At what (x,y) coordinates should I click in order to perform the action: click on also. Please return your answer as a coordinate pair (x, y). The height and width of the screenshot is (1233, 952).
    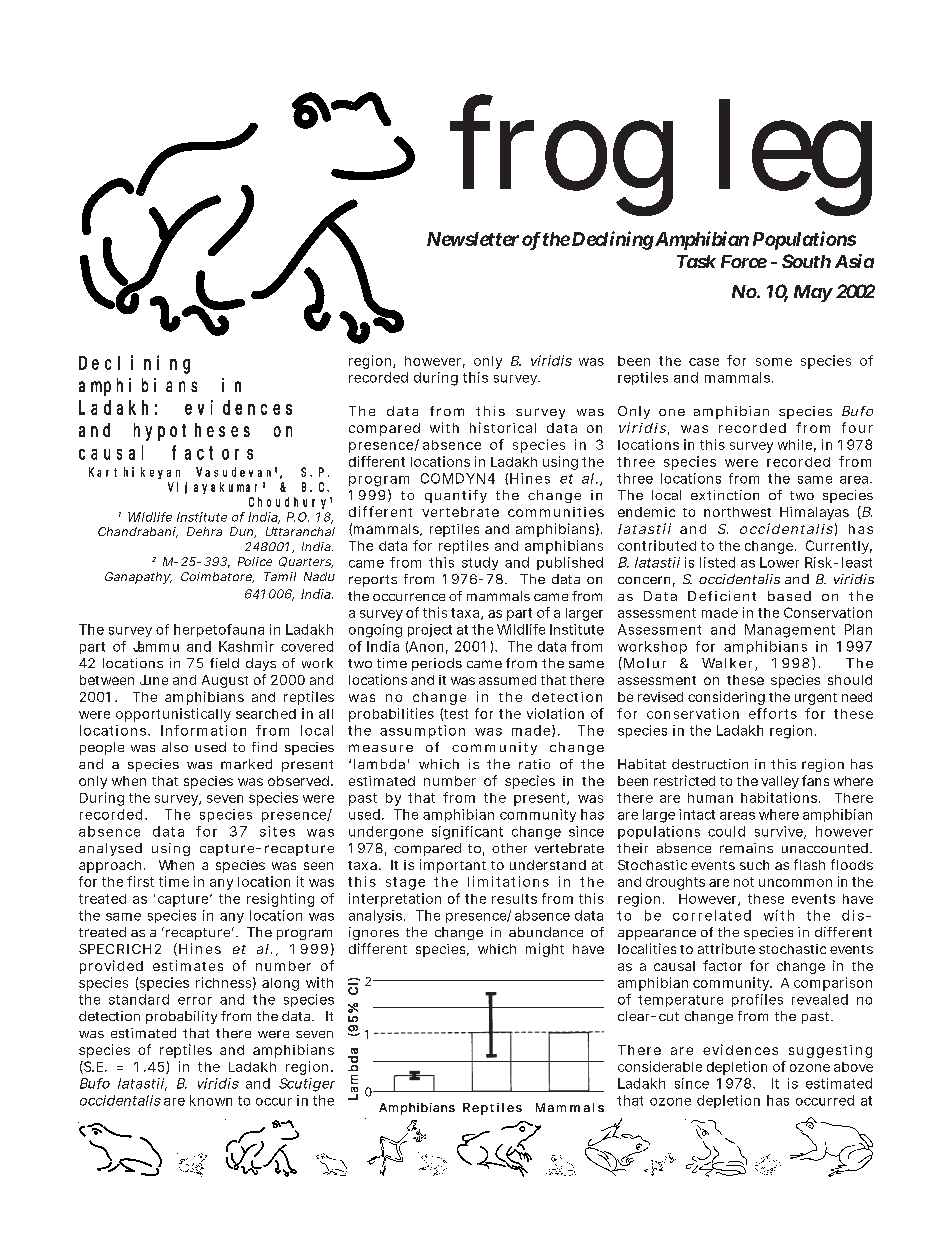
    Looking at the image, I should click on (175, 747).
